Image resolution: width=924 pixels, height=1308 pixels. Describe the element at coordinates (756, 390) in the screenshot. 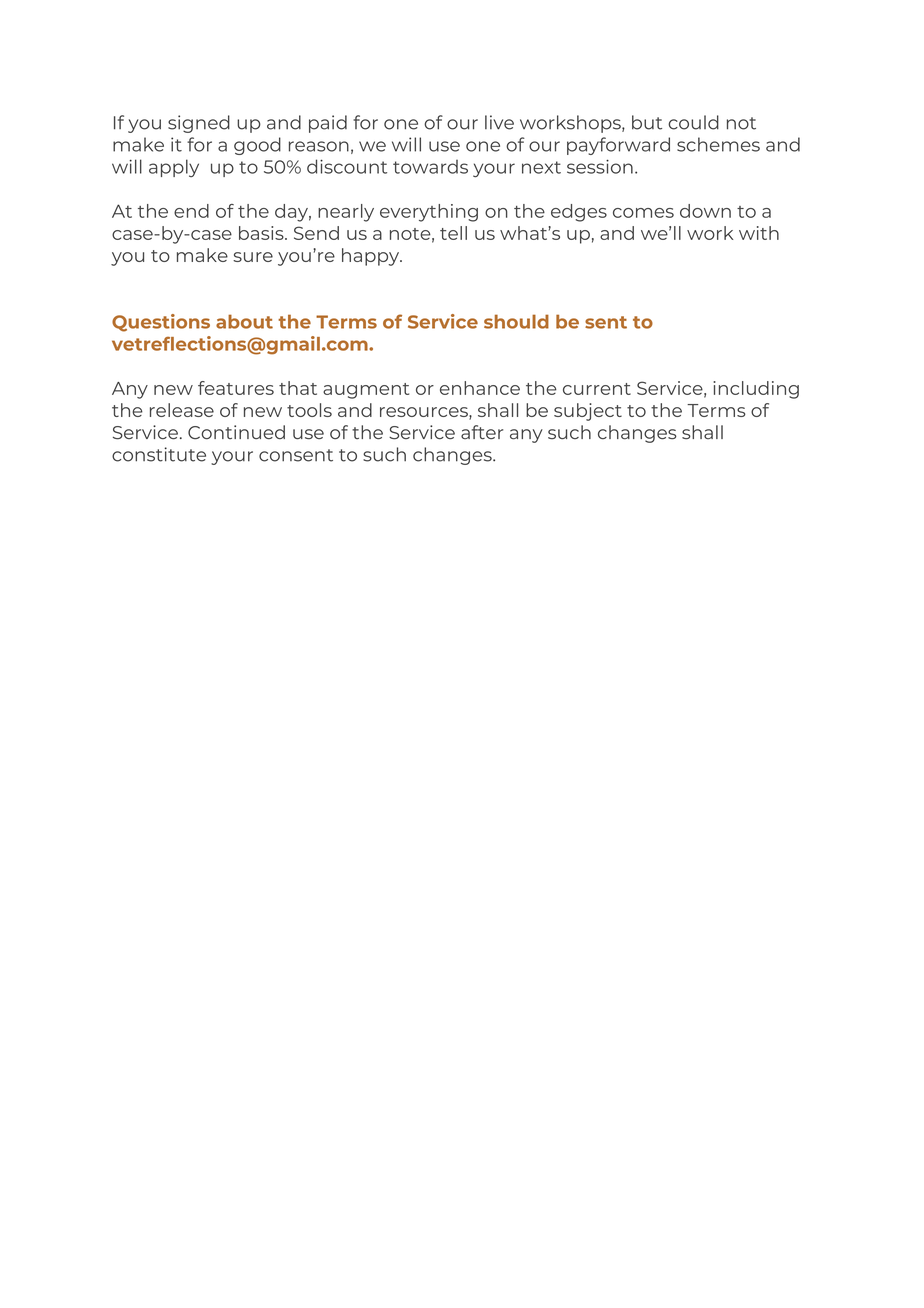

I see `including` at that location.
